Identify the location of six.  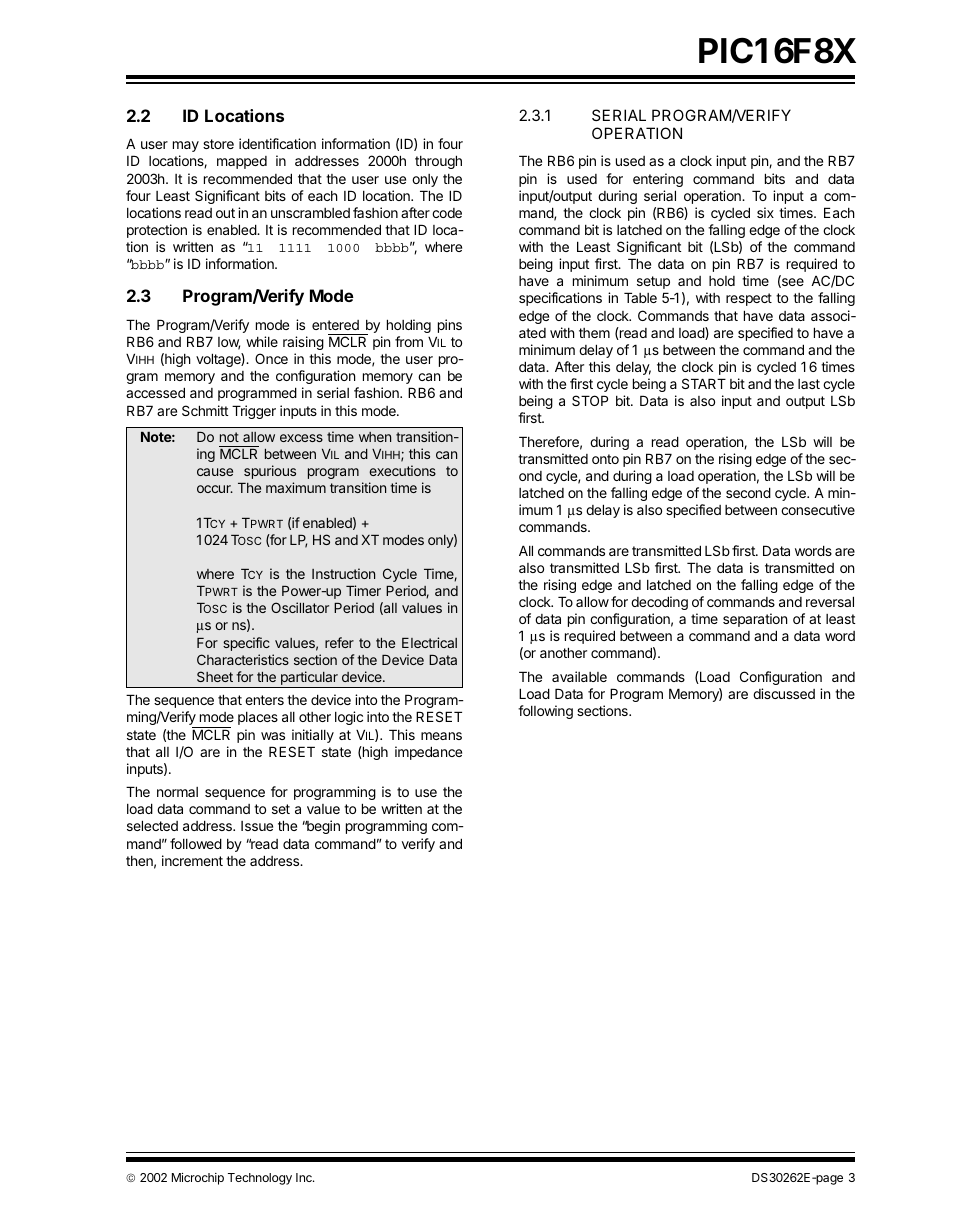
(765, 212).
